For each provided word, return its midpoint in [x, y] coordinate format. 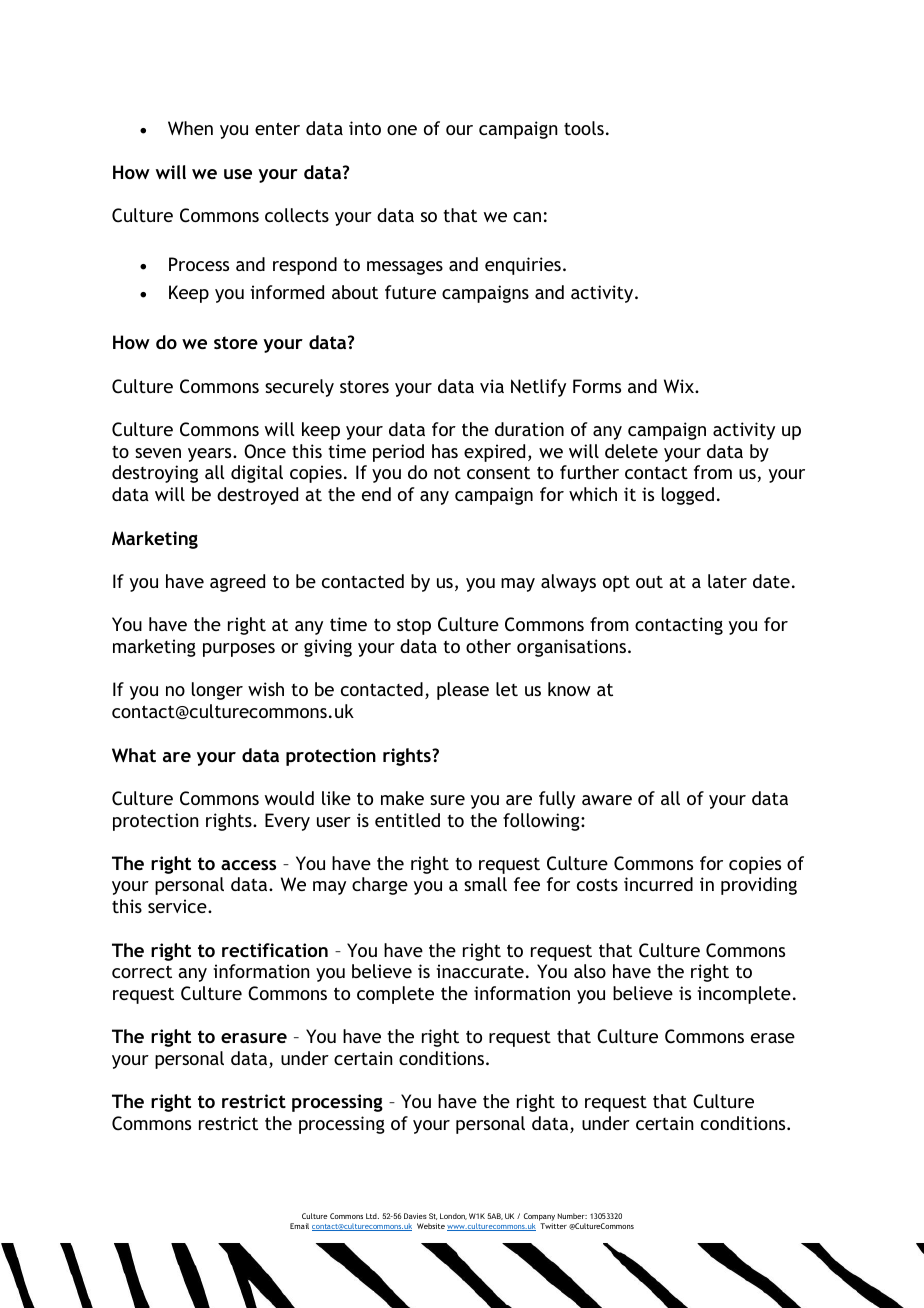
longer [217, 691]
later [727, 581]
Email [299, 1226]
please [463, 691]
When [190, 128]
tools [584, 128]
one [402, 130]
